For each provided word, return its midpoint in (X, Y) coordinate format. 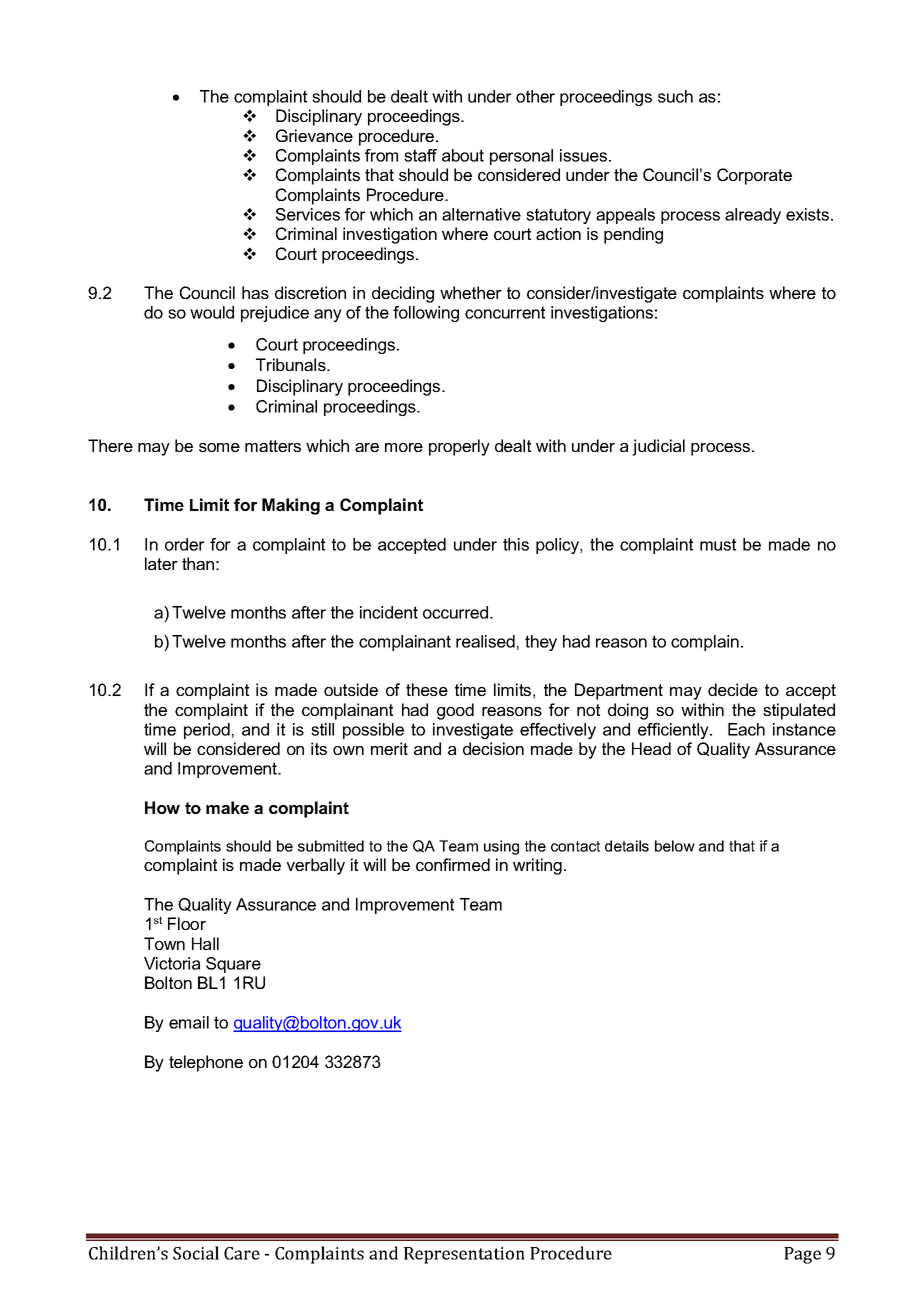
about (463, 155)
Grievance (314, 135)
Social (196, 1253)
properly (459, 447)
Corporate (754, 176)
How (162, 807)
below (675, 846)
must (718, 544)
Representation (464, 1255)
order (185, 544)
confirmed (453, 864)
